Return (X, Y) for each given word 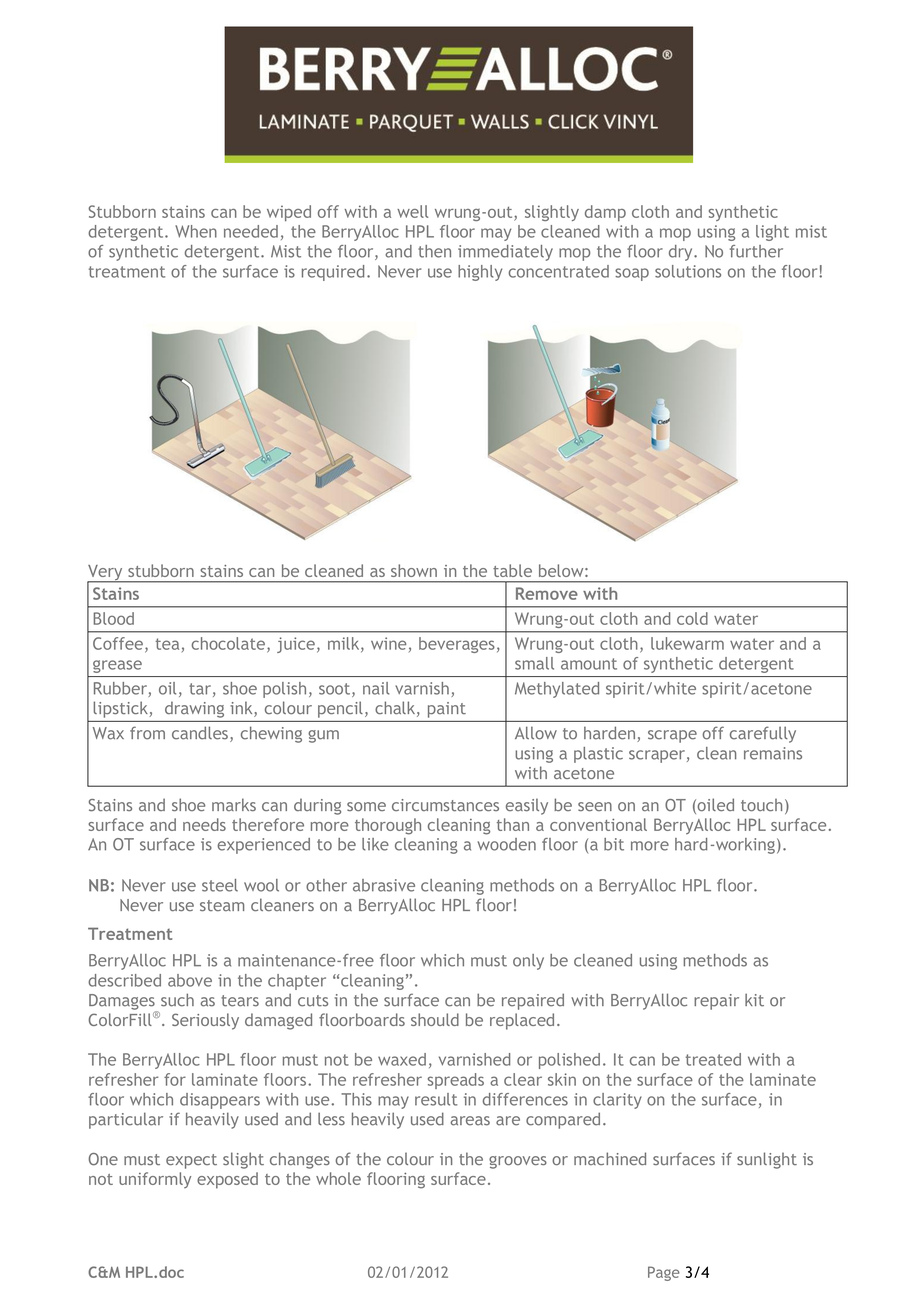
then (434, 251)
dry (682, 253)
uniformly (155, 1180)
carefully (763, 734)
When (196, 231)
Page (664, 1273)
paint (447, 710)
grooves (518, 1162)
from (147, 733)
